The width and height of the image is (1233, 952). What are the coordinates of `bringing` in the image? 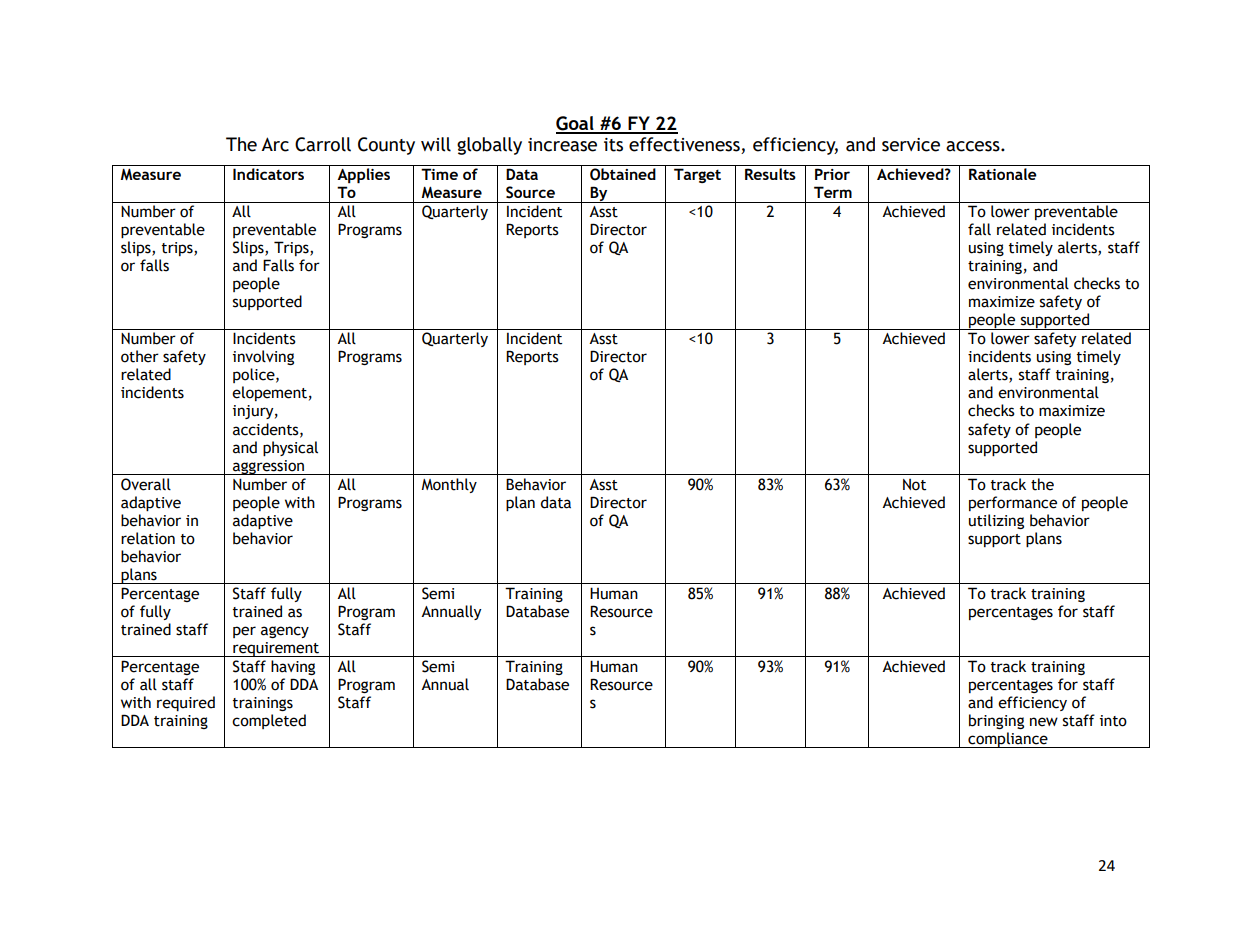 It's located at (996, 721).
